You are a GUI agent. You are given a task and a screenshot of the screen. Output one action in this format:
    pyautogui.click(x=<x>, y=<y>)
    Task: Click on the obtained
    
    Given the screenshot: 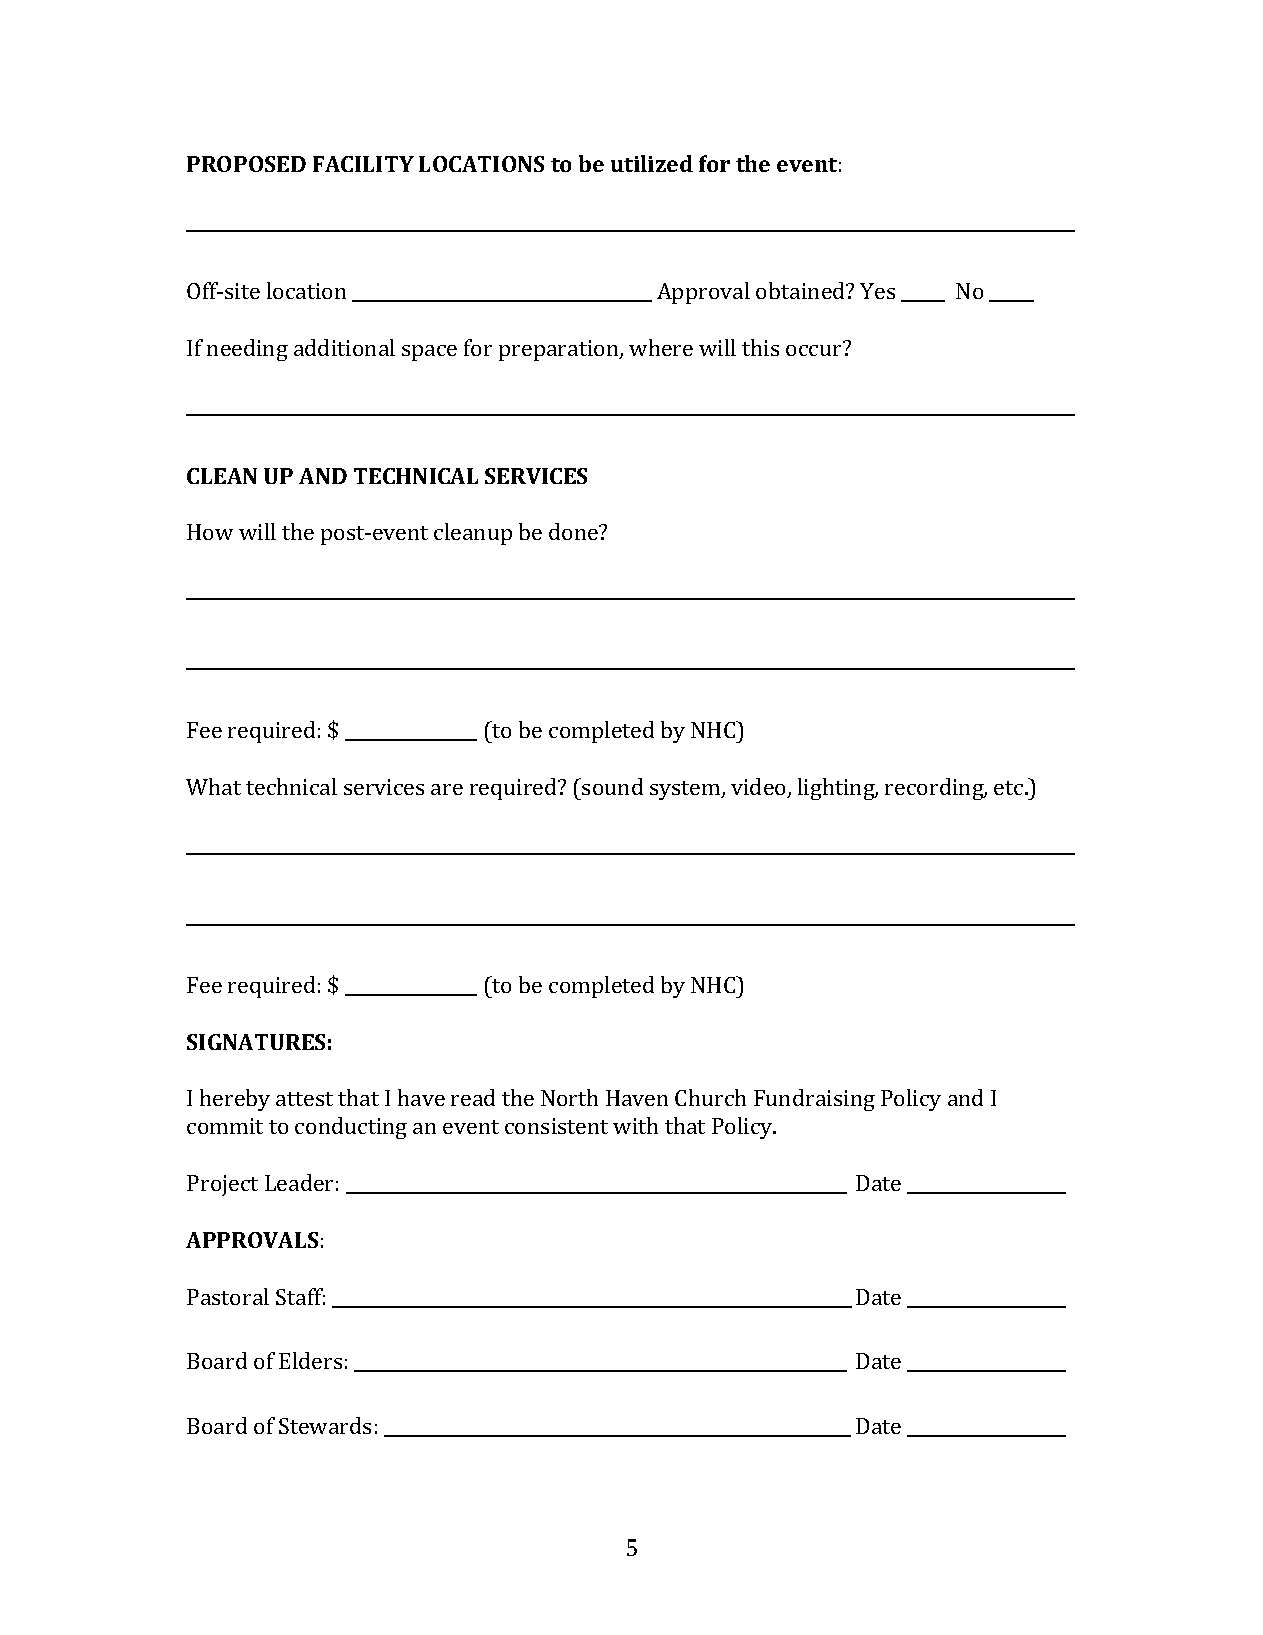 What is the action you would take?
    pyautogui.click(x=801, y=290)
